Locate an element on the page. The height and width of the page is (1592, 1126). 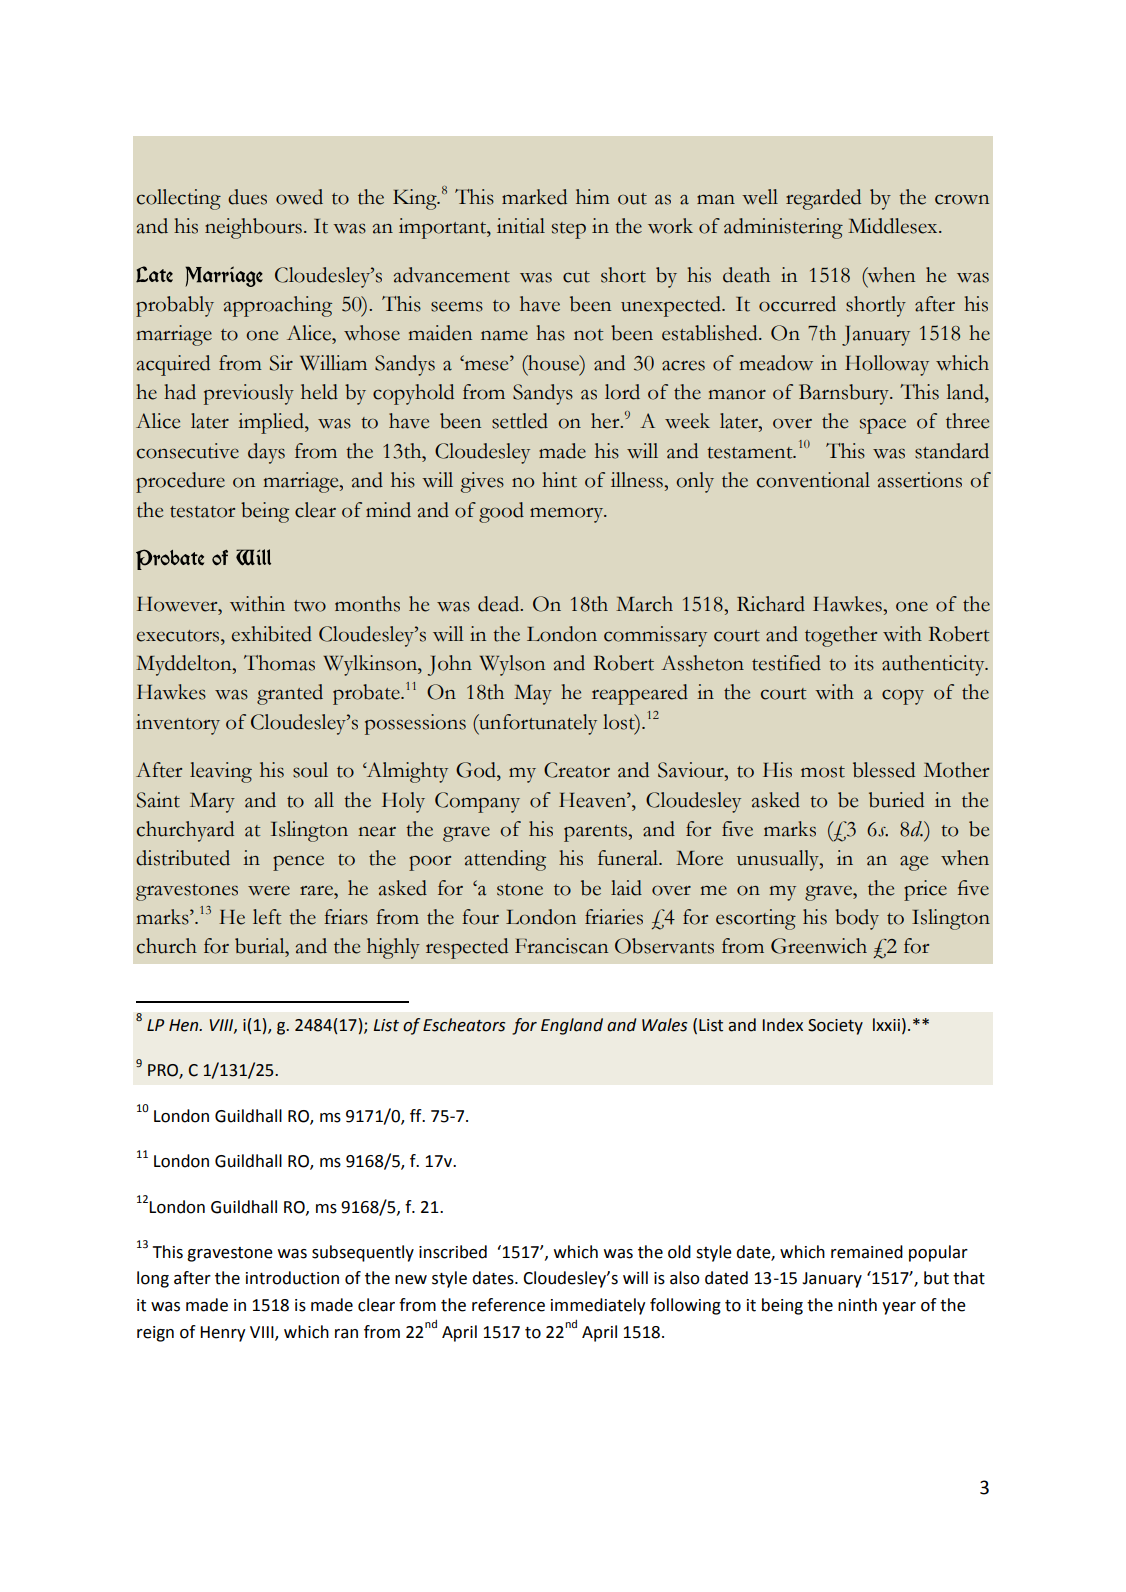
Middlesex is located at coordinates (894, 226).
